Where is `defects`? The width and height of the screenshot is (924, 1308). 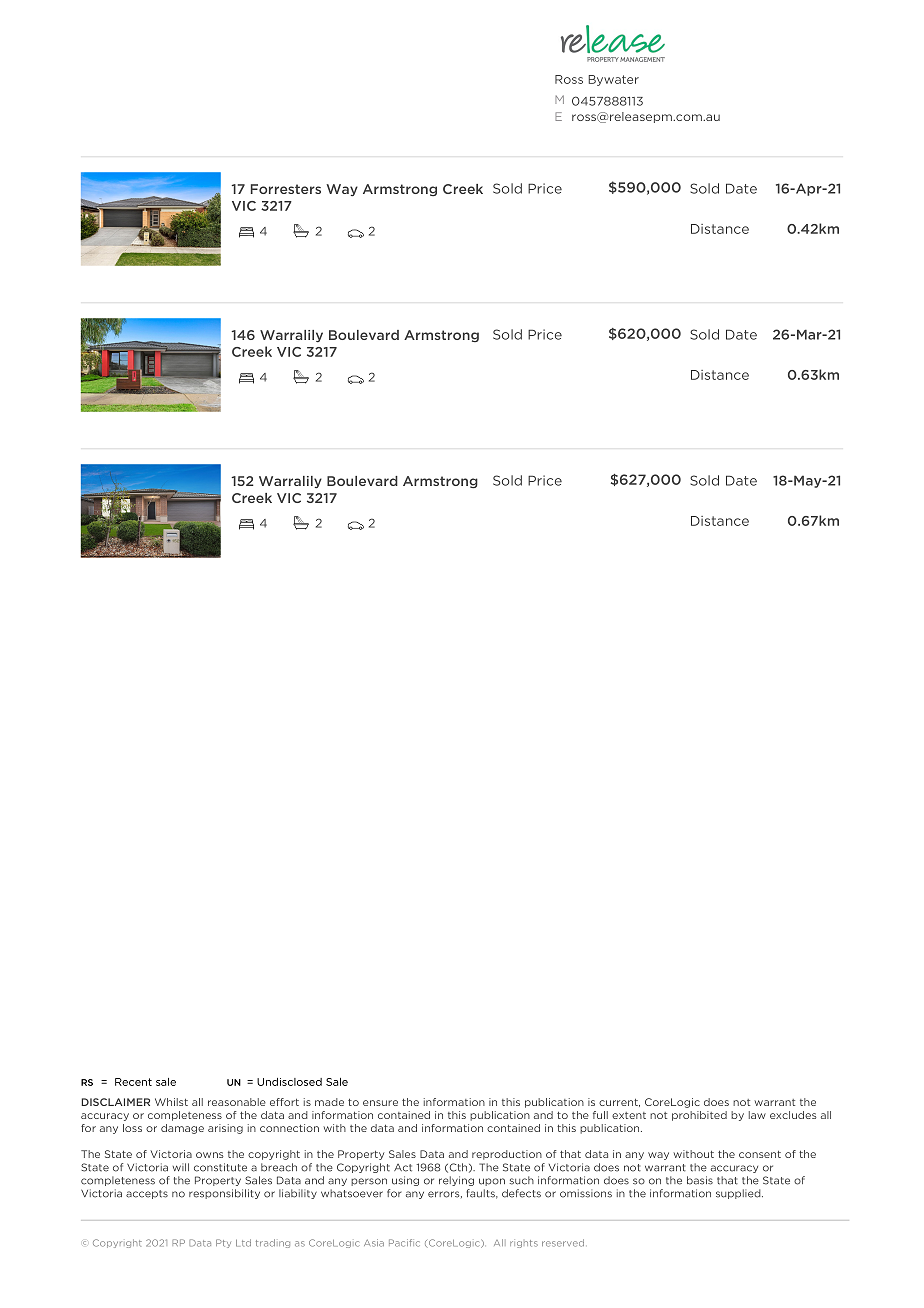 defects is located at coordinates (521, 1193).
